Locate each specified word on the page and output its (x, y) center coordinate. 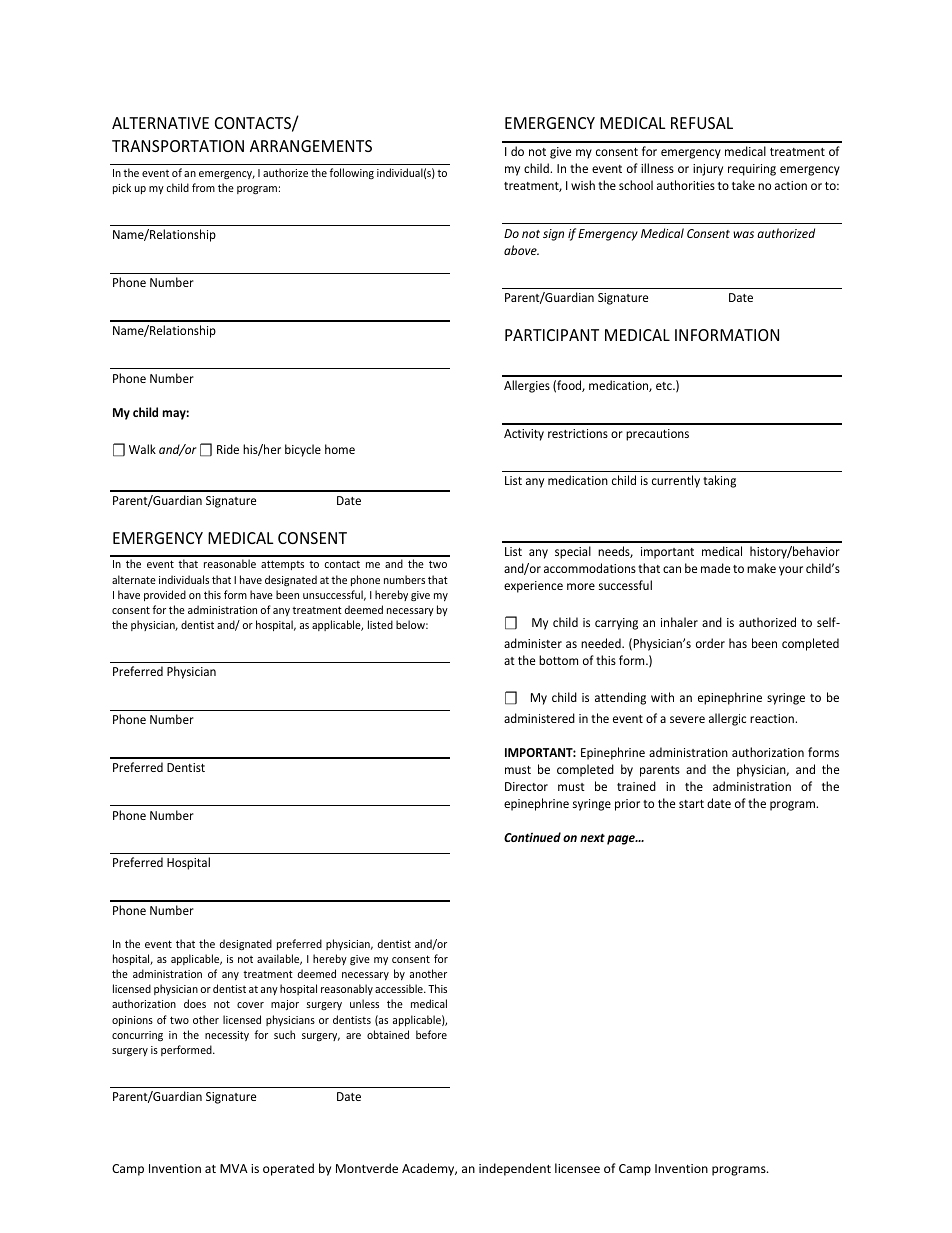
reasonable (230, 563)
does (195, 1003)
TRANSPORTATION (178, 146)
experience (533, 587)
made (715, 568)
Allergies (527, 386)
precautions (657, 435)
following (351, 173)
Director (526, 786)
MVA (234, 1168)
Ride (228, 449)
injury (708, 170)
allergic (727, 719)
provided (165, 595)
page (622, 840)
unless (364, 1003)
